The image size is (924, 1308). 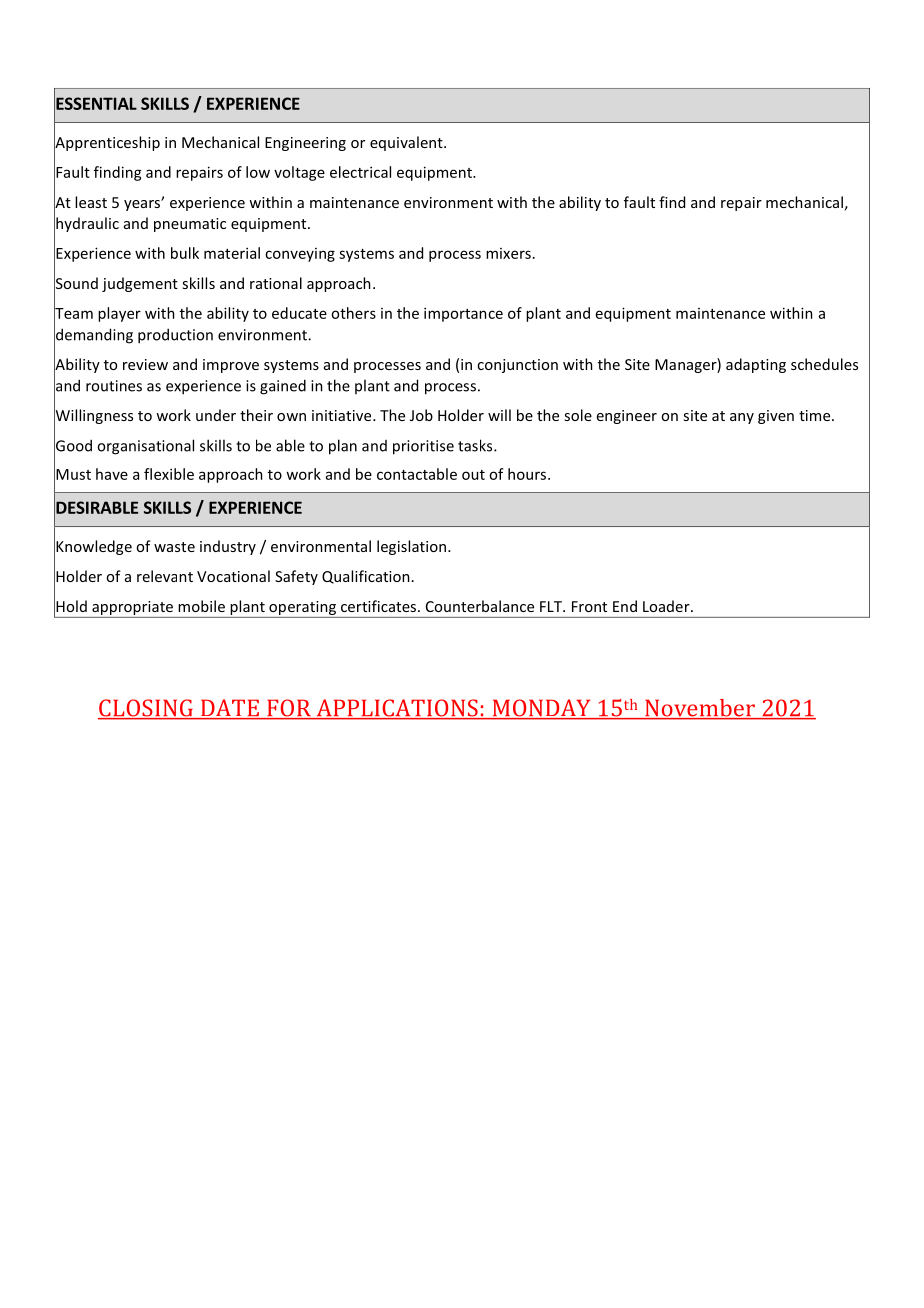 I want to click on any, so click(x=742, y=418).
